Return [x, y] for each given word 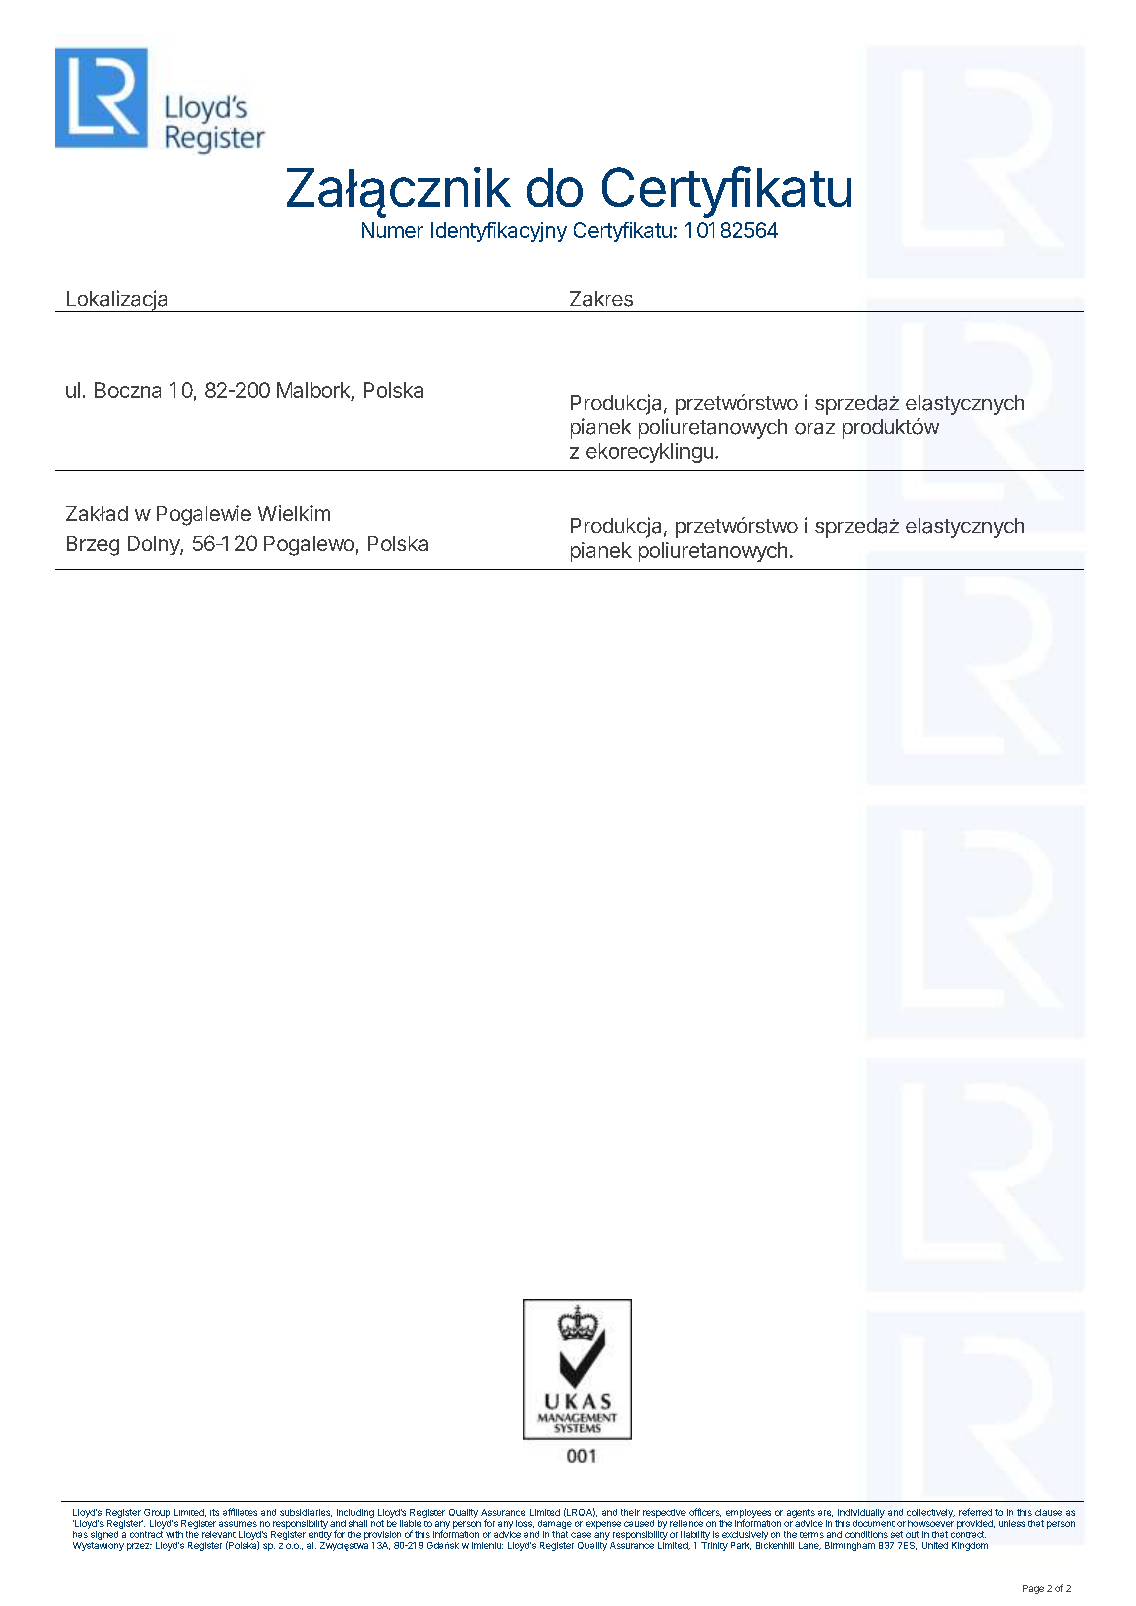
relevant [219, 1534]
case [581, 1535]
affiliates [240, 1512]
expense [603, 1525]
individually [861, 1513]
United [935, 1545]
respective [664, 1513]
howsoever [931, 1522]
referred [975, 1512]
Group [157, 1513]
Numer [392, 230]
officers [705, 1512]
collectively [931, 1513]
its [214, 1512]
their [630, 1512]
